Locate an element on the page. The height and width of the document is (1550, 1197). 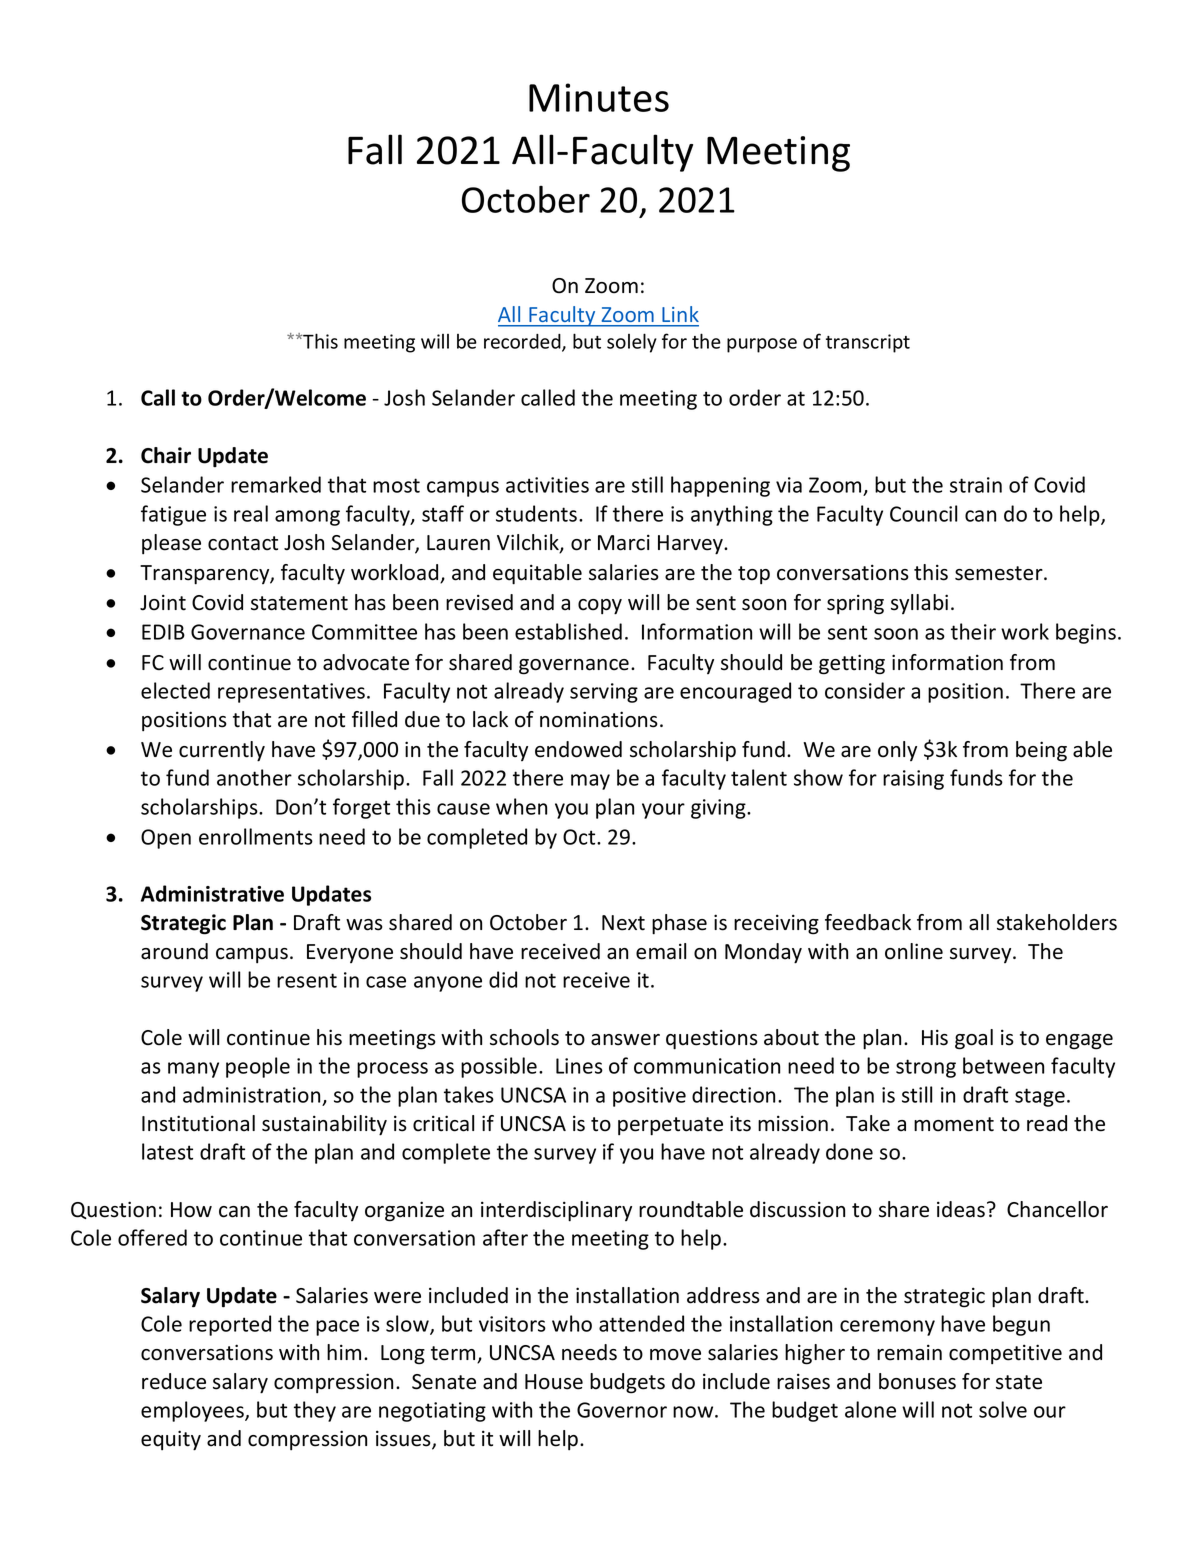
Council is located at coordinates (923, 513).
